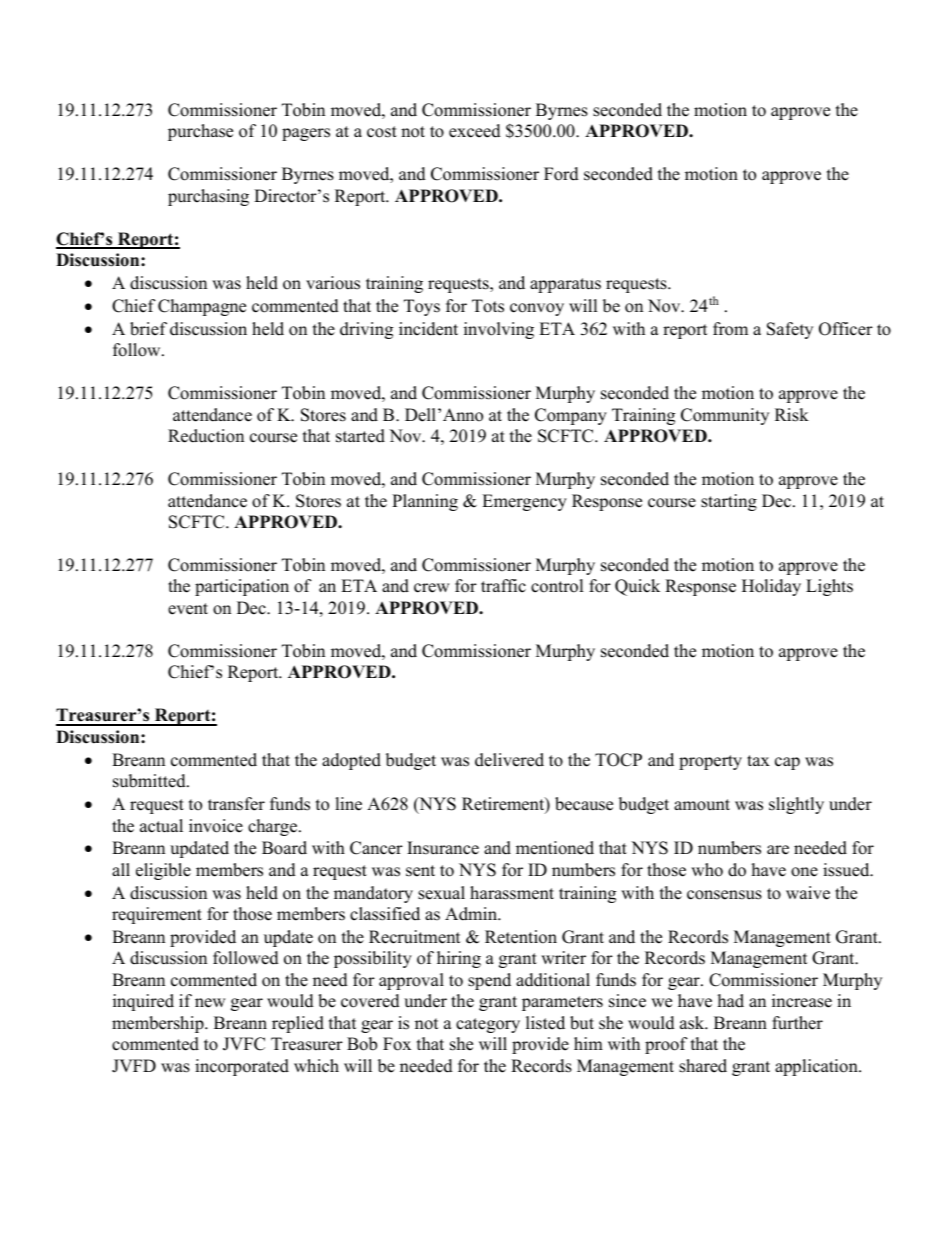 Image resolution: width=952 pixels, height=1233 pixels. I want to click on event, so click(188, 609).
